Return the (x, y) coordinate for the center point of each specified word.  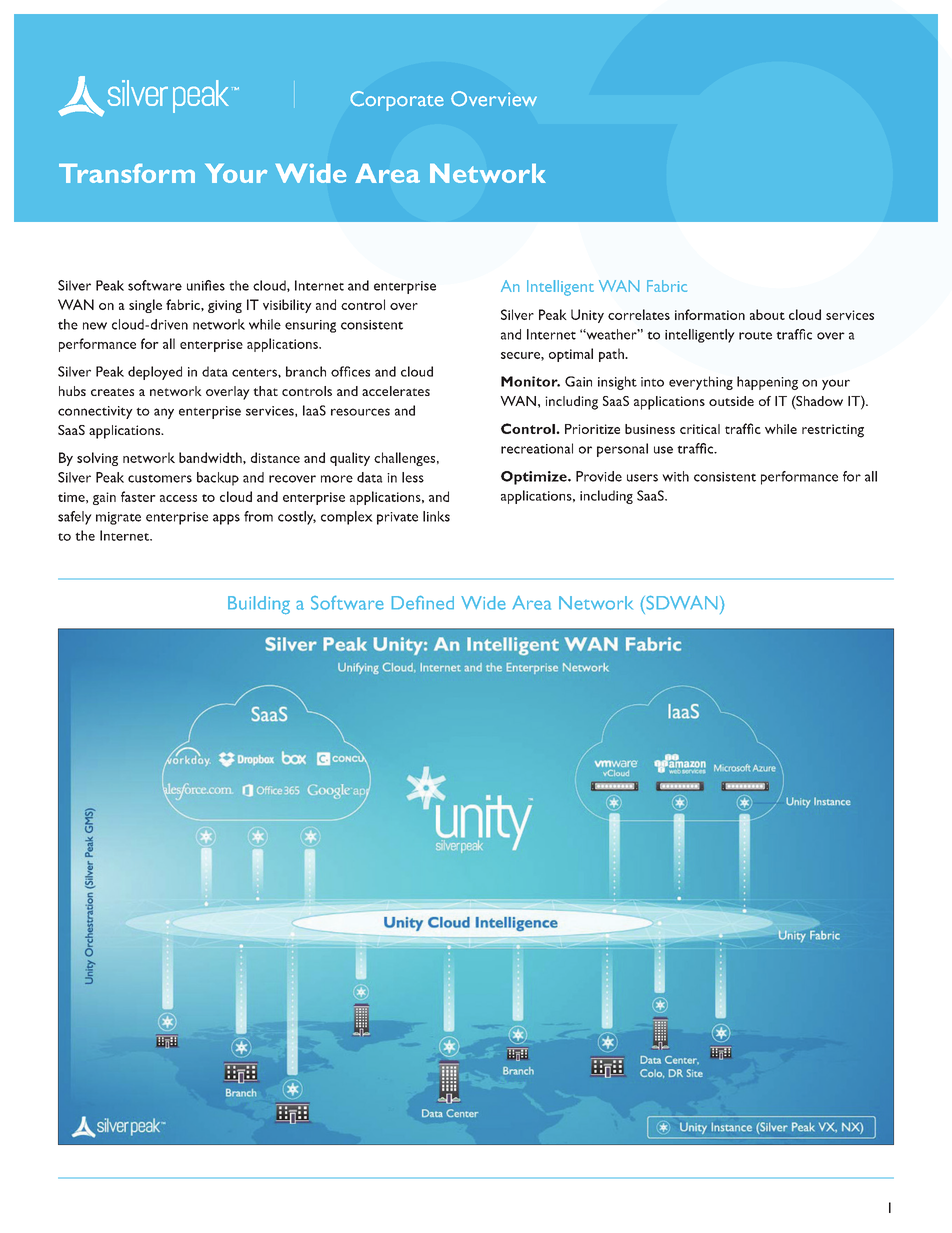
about (767, 314)
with (675, 476)
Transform (127, 173)
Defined (423, 603)
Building (259, 605)
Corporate (397, 101)
